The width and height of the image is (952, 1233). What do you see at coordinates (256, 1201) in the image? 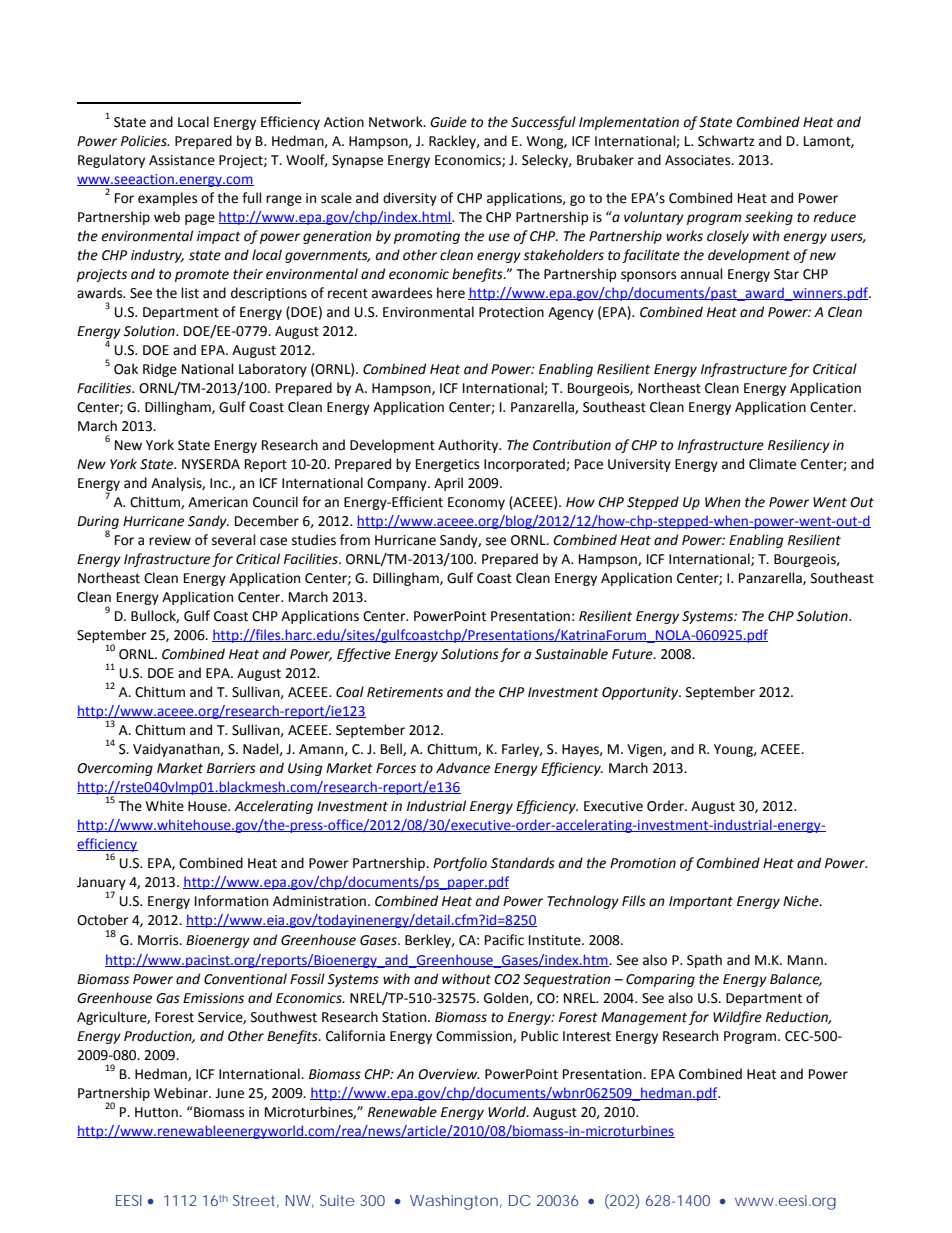
I see `Street` at bounding box center [256, 1201].
